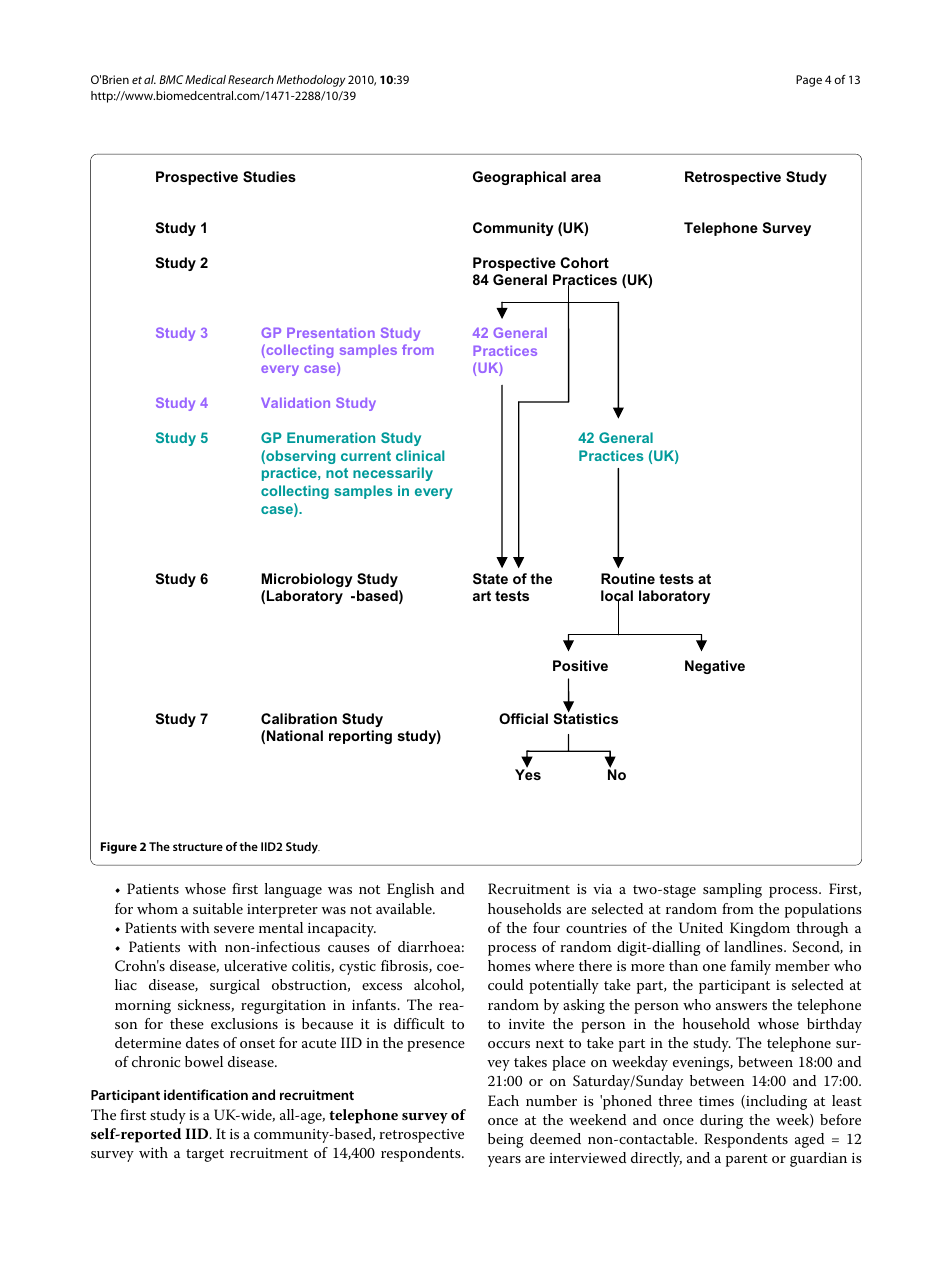 This screenshot has width=952, height=1271. What do you see at coordinates (205, 79) in the screenshot?
I see `Medical` at bounding box center [205, 79].
